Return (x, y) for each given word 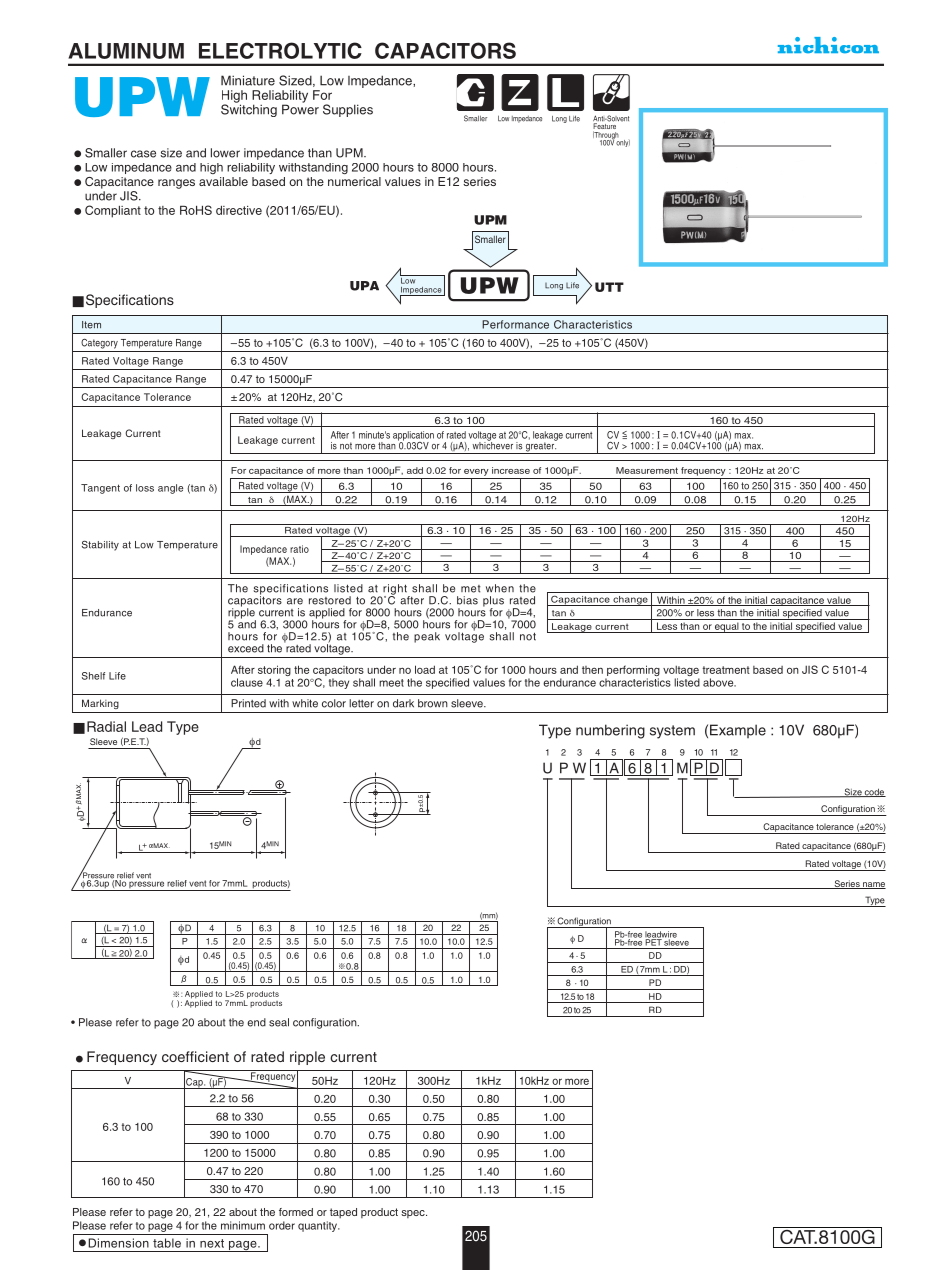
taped (343, 1213)
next (212, 1243)
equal (727, 627)
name (873, 885)
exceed (246, 648)
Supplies (348, 110)
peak (427, 637)
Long (554, 286)
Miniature (248, 80)
